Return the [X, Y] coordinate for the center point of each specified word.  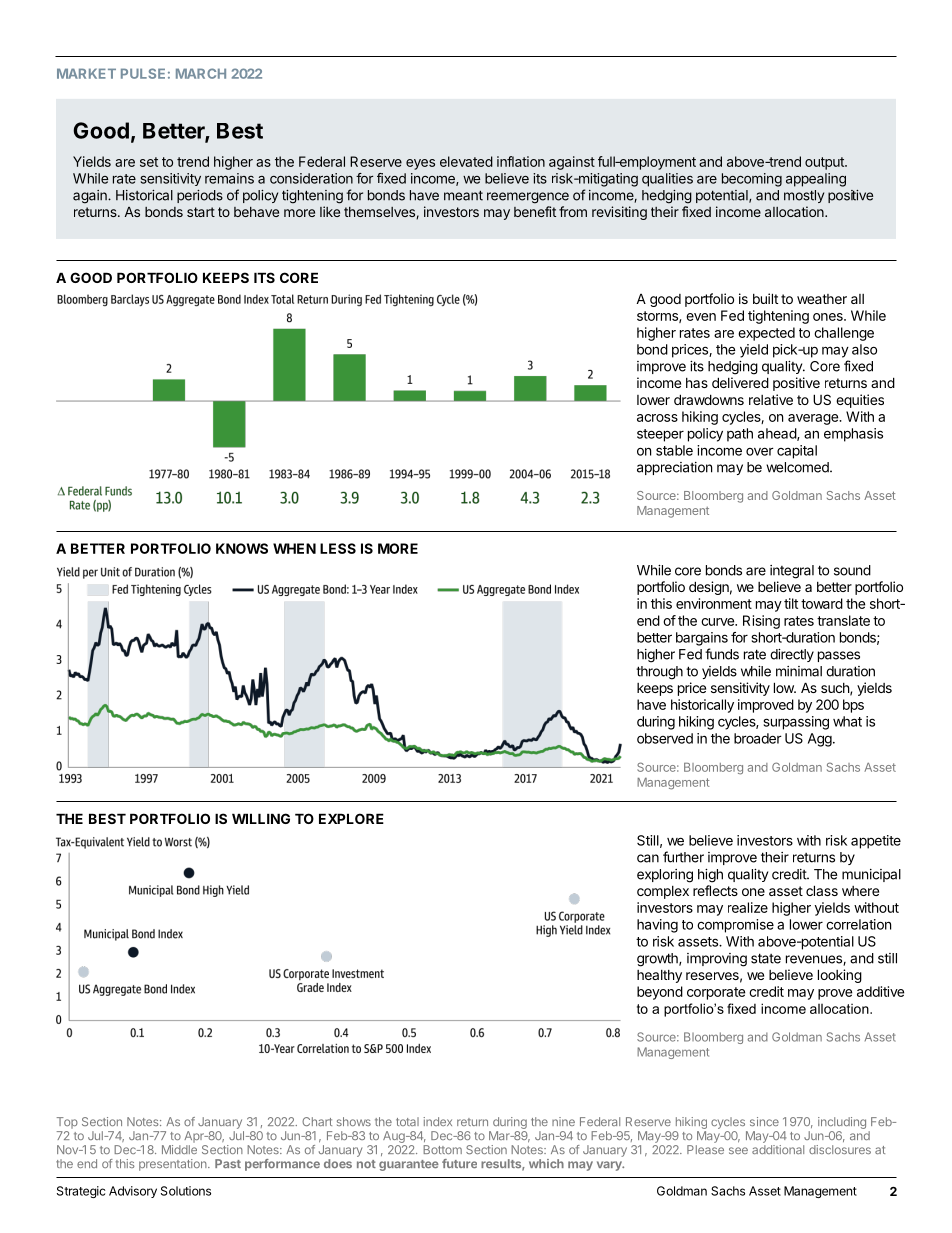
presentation [174, 1165]
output [825, 163]
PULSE [143, 73]
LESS [338, 548]
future [459, 1163]
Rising [761, 622]
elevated [466, 161]
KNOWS [242, 548]
